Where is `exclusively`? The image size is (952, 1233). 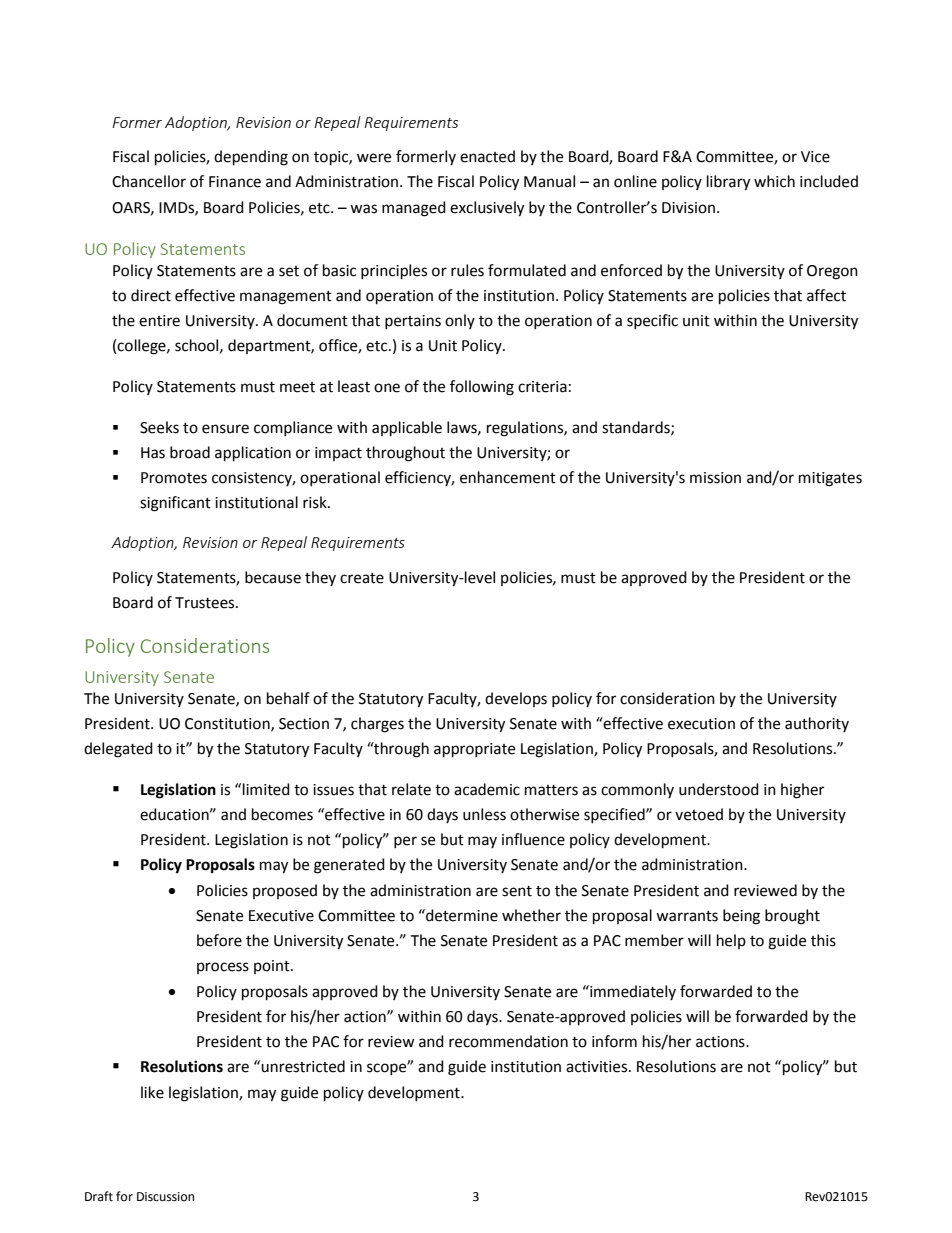
exclusively is located at coordinates (487, 209).
